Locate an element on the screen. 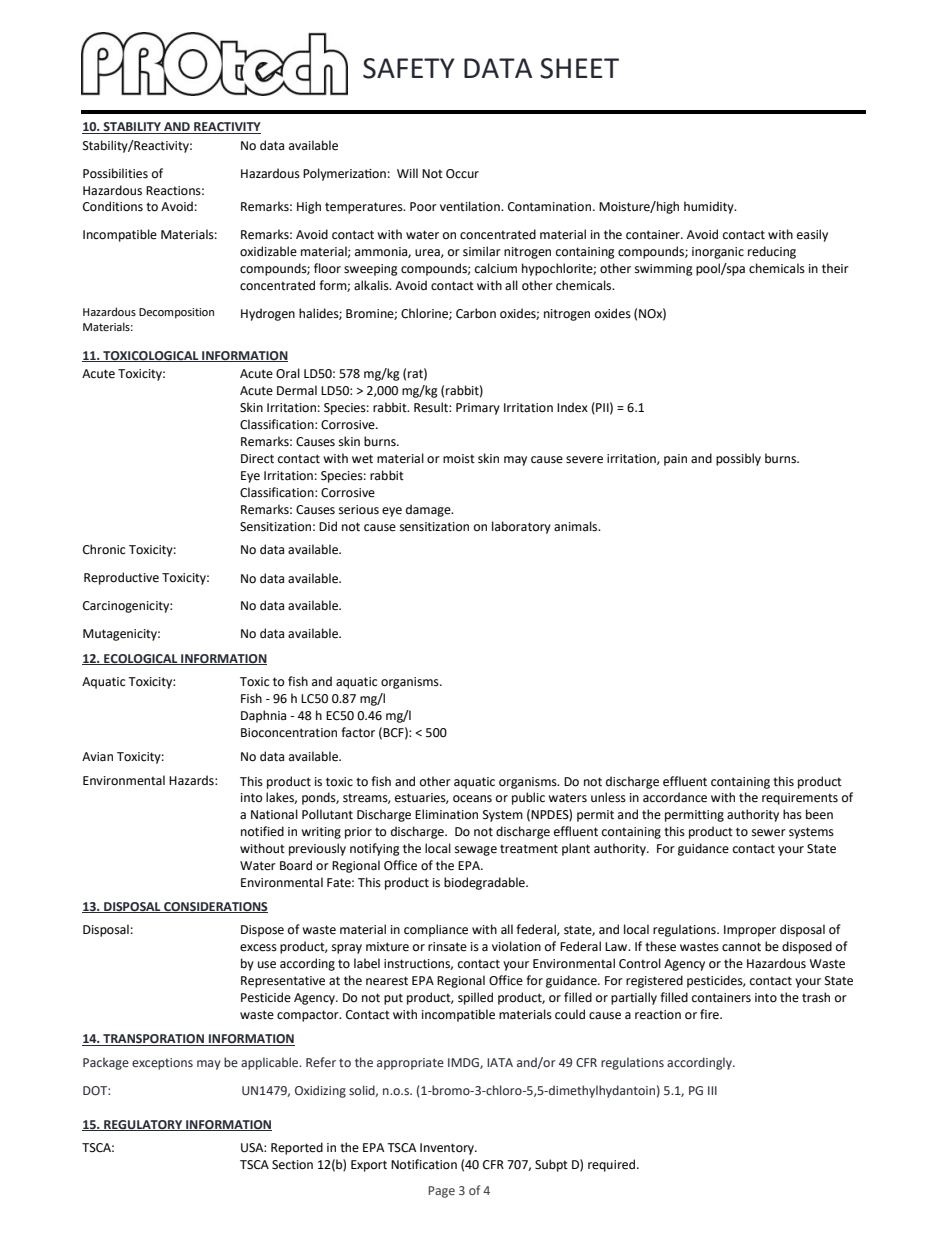 The height and width of the screenshot is (1233, 952). humidity is located at coordinates (710, 207).
